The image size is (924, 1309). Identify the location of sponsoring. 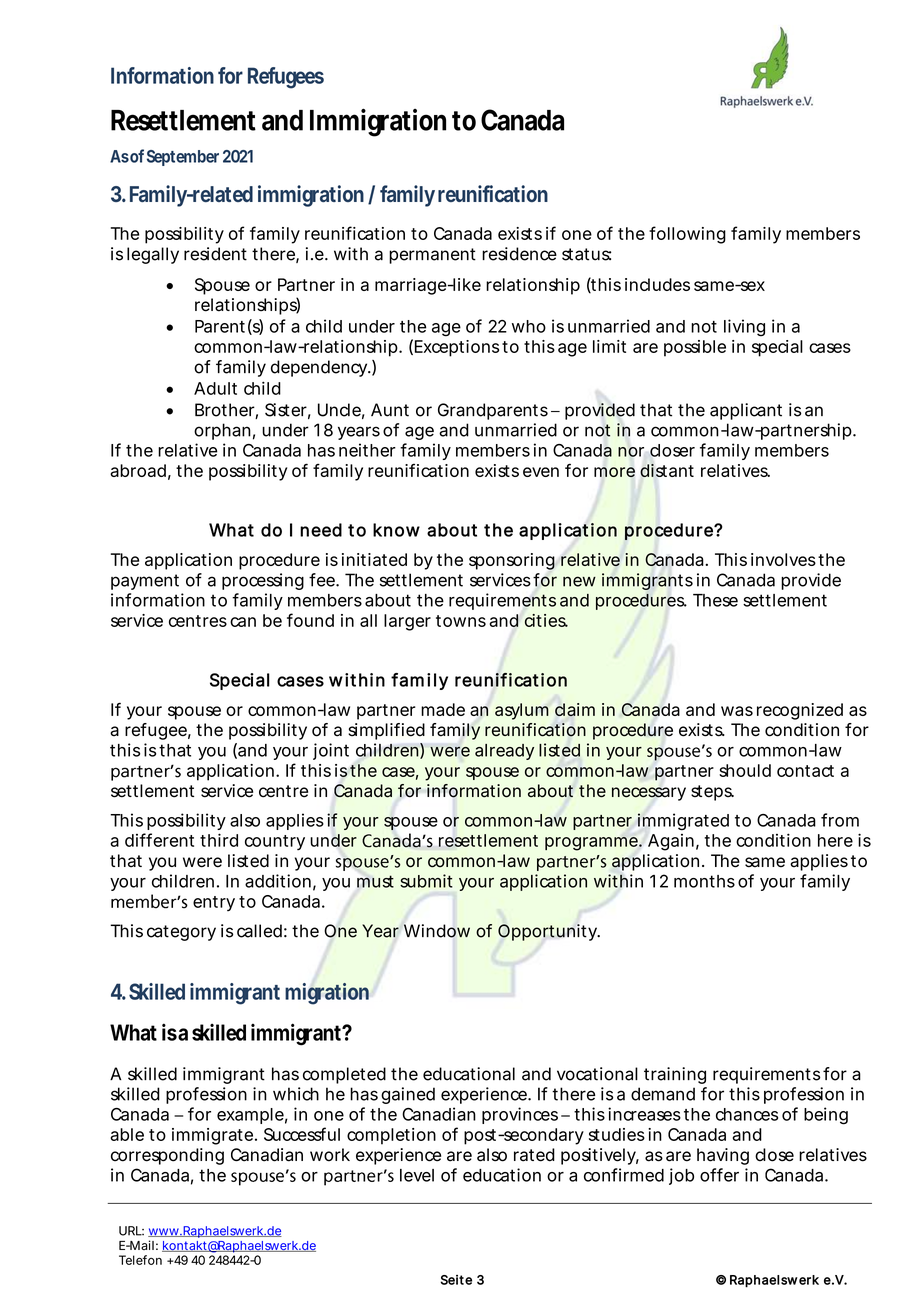
(512, 561).
